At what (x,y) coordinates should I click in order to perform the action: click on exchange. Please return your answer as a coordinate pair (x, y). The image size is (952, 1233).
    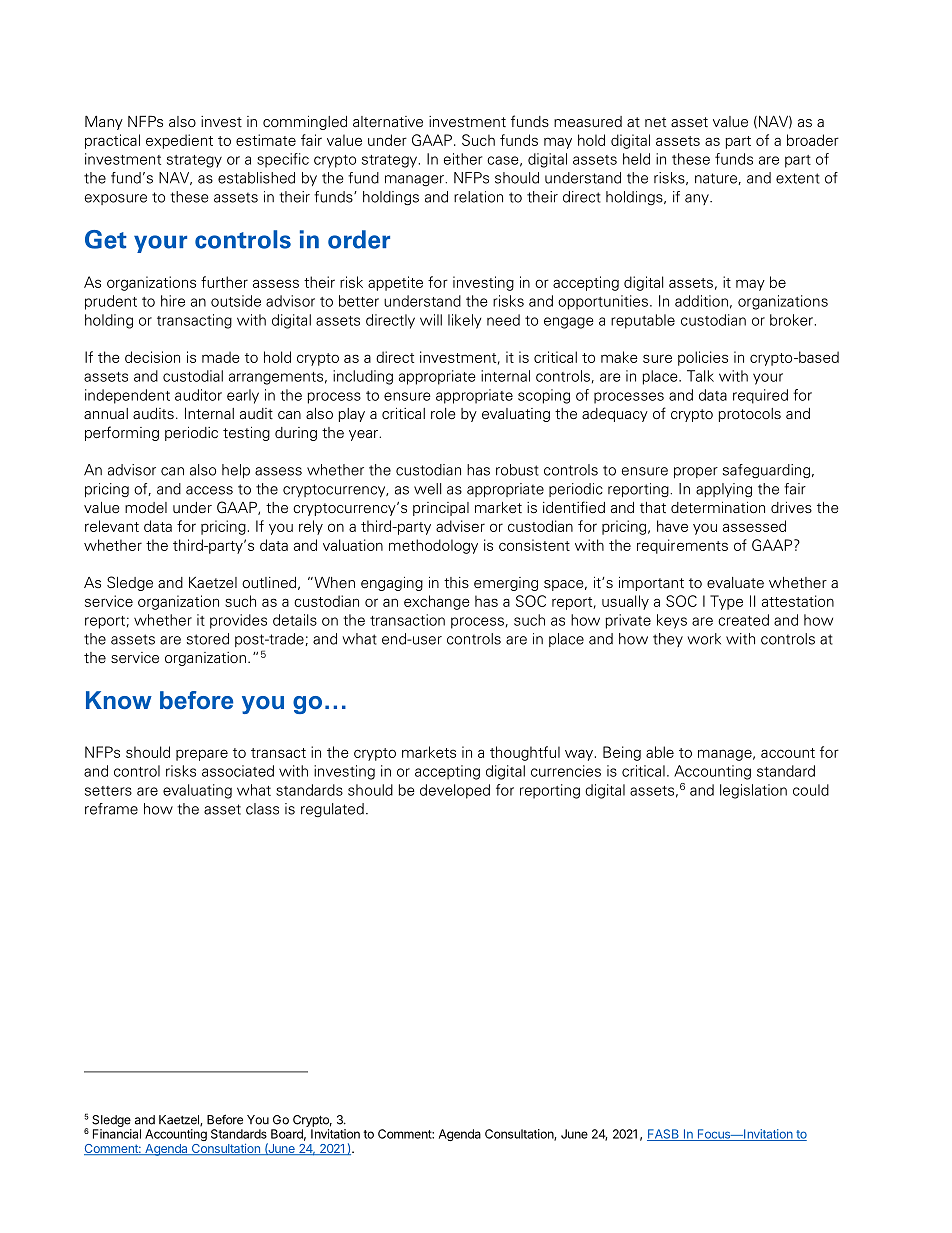
    Looking at the image, I should click on (437, 602).
